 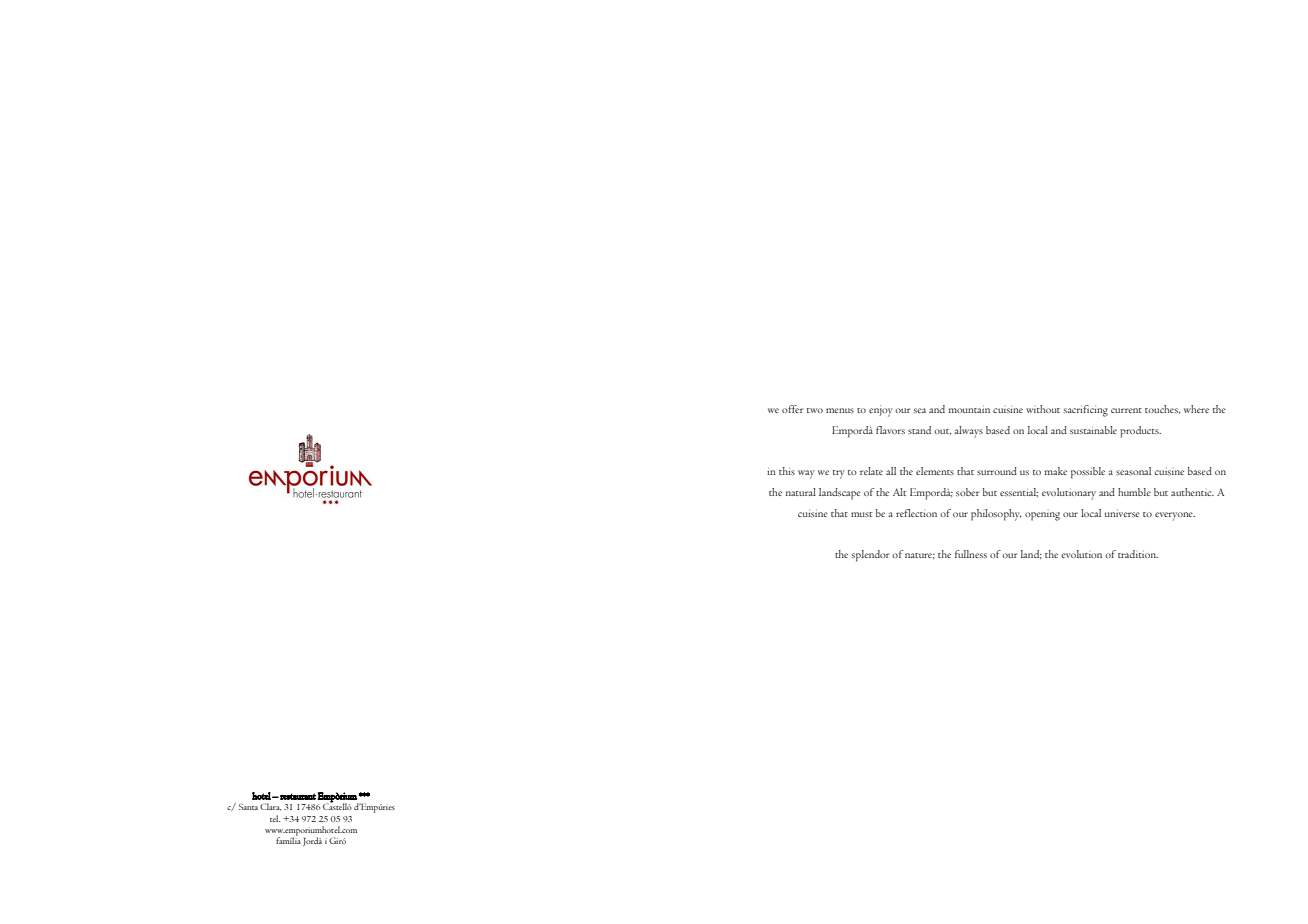 What do you see at coordinates (971, 554) in the page?
I see `fullness` at bounding box center [971, 554].
